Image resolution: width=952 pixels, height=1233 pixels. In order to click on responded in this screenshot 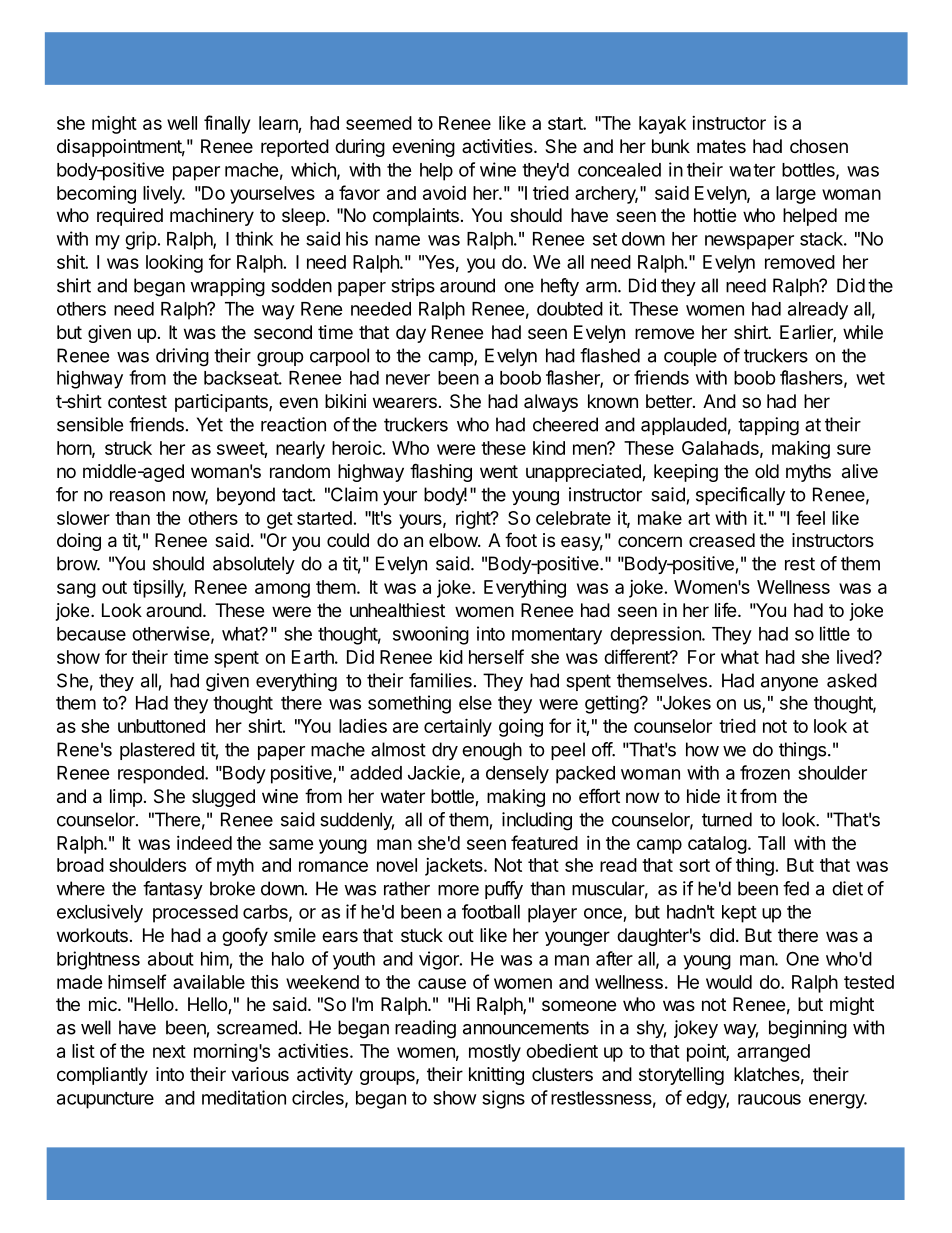, I will do `click(161, 775)`.
